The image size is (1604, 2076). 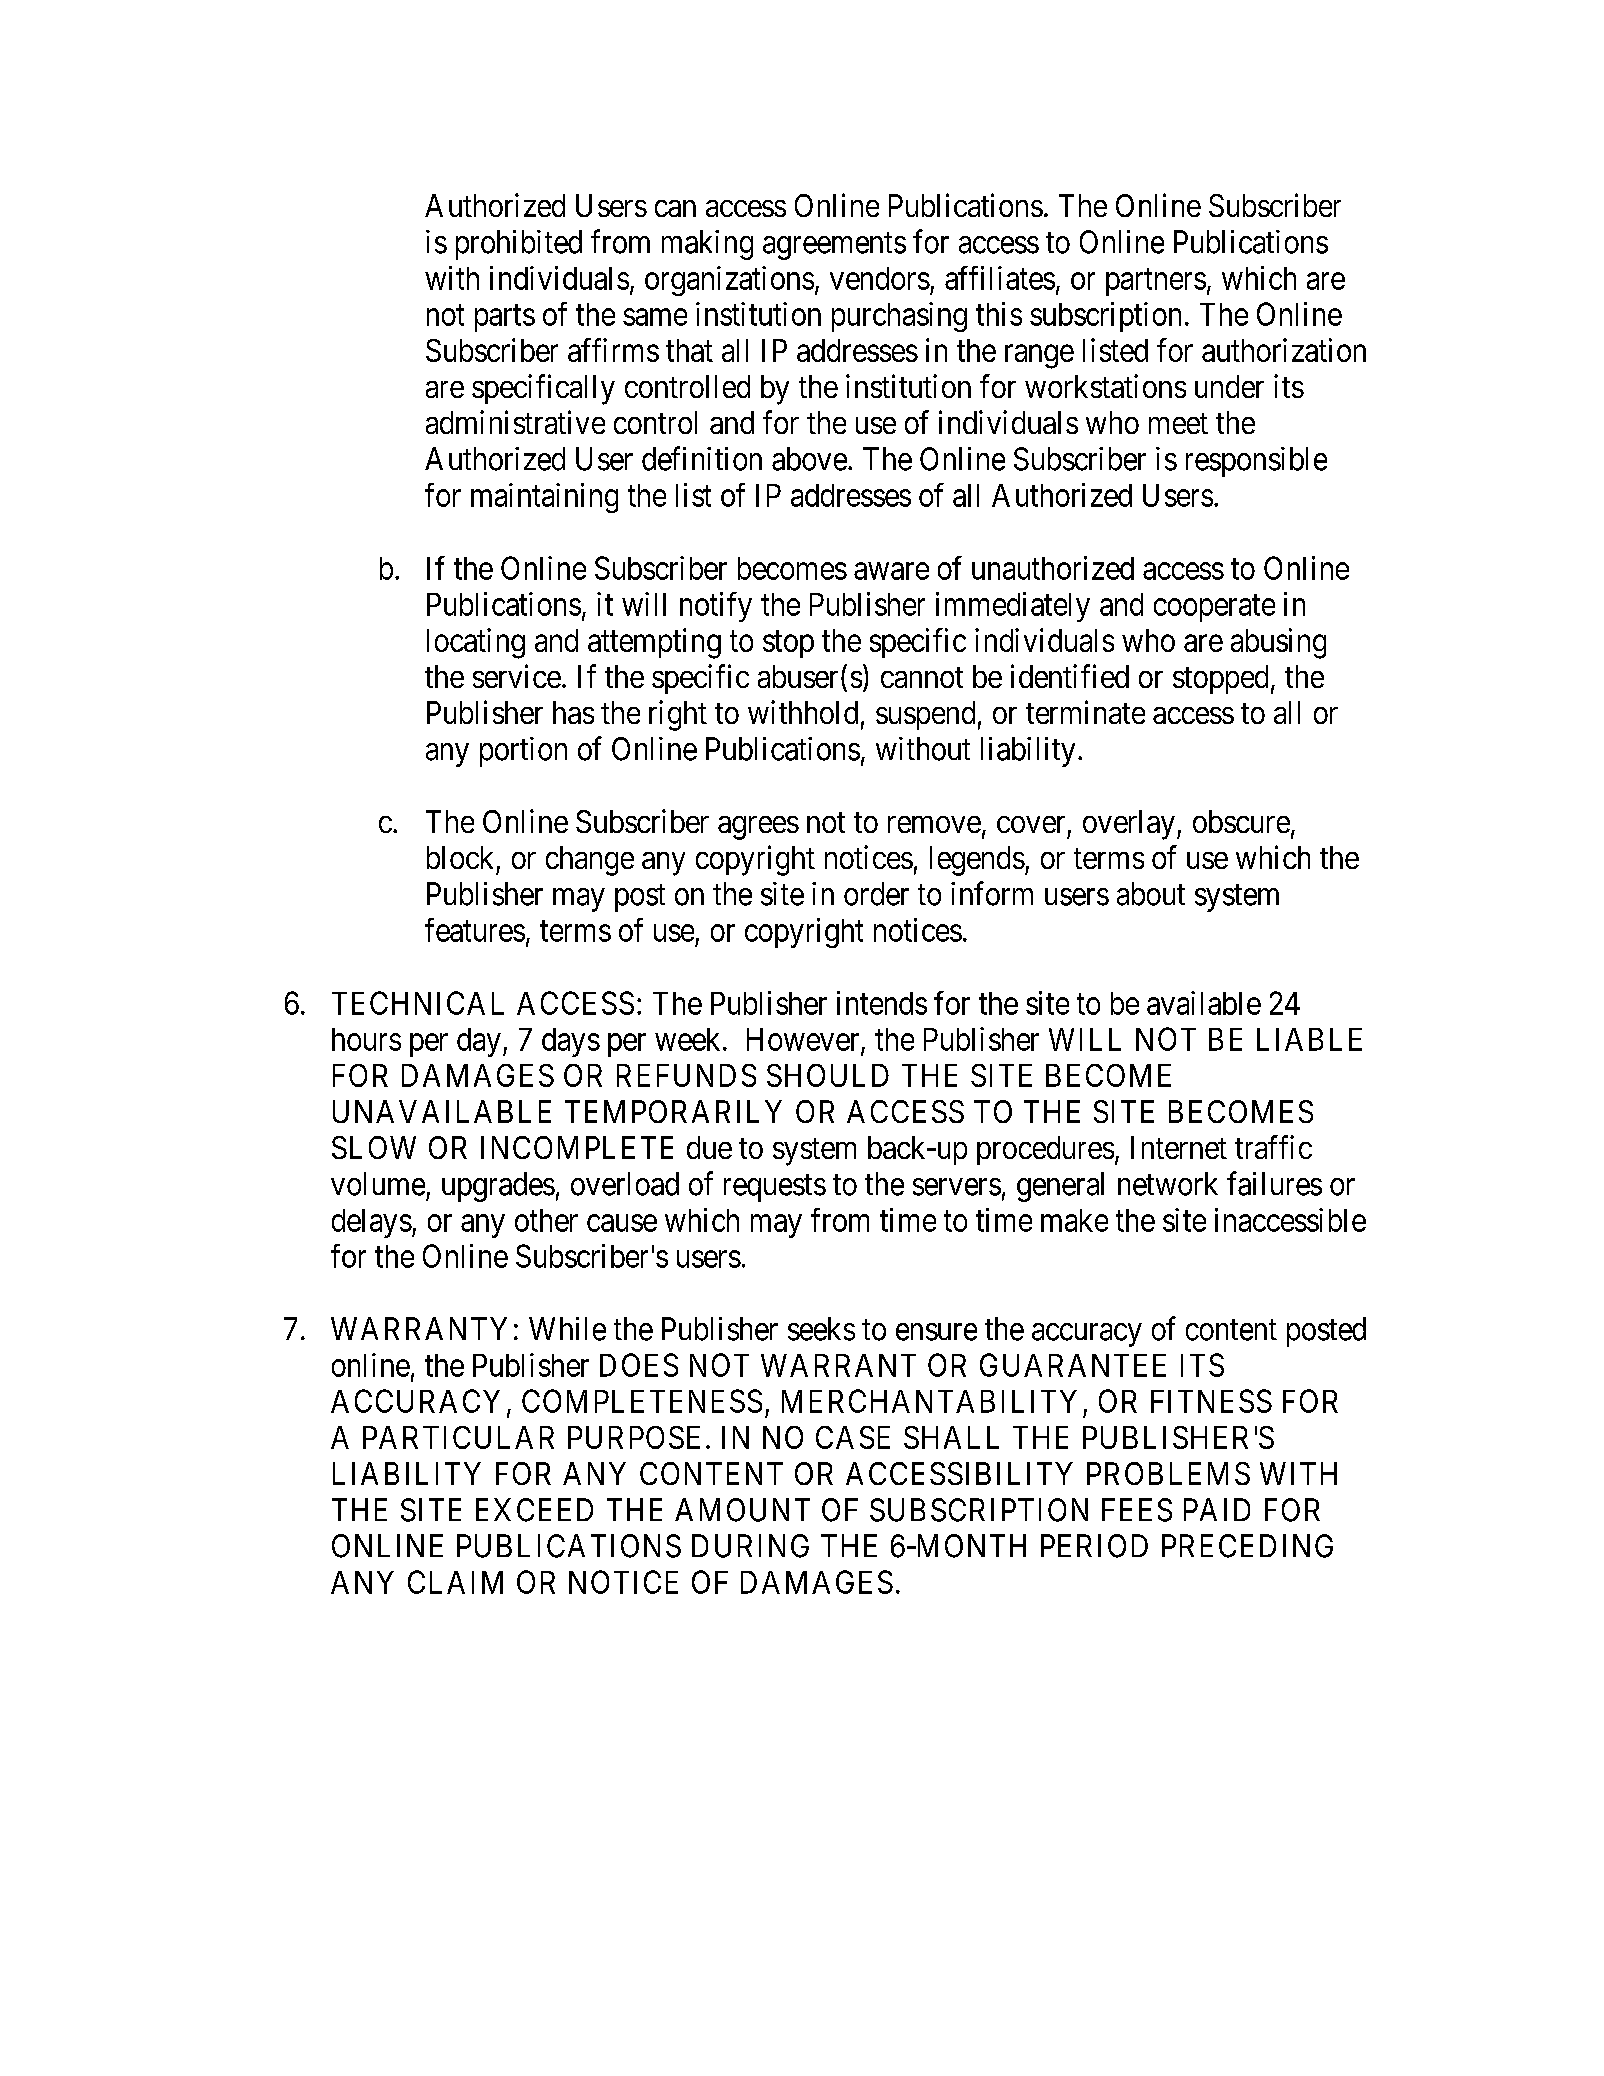 I want to click on DURING, so click(x=750, y=1546).
